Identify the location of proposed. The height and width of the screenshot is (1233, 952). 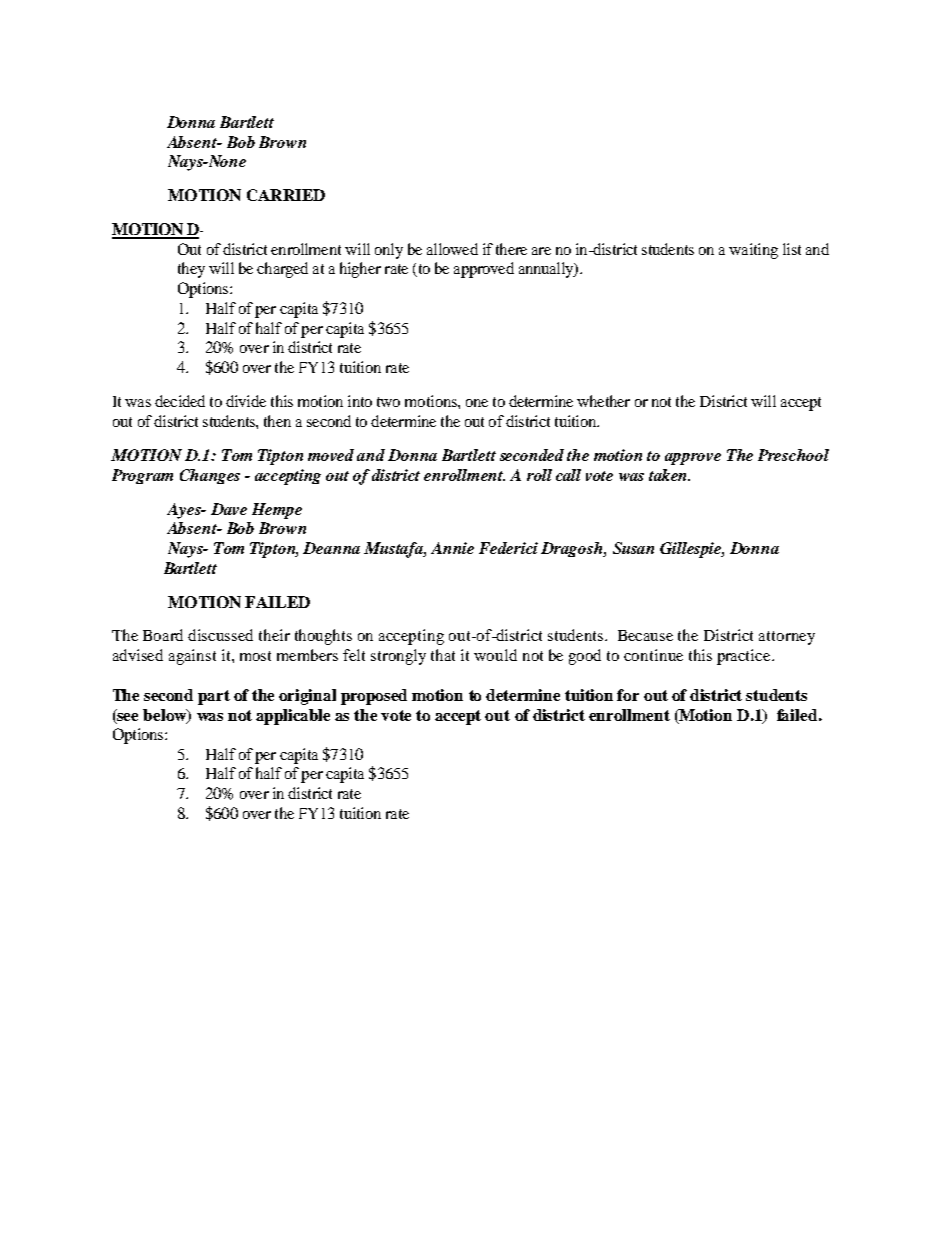
(374, 697).
